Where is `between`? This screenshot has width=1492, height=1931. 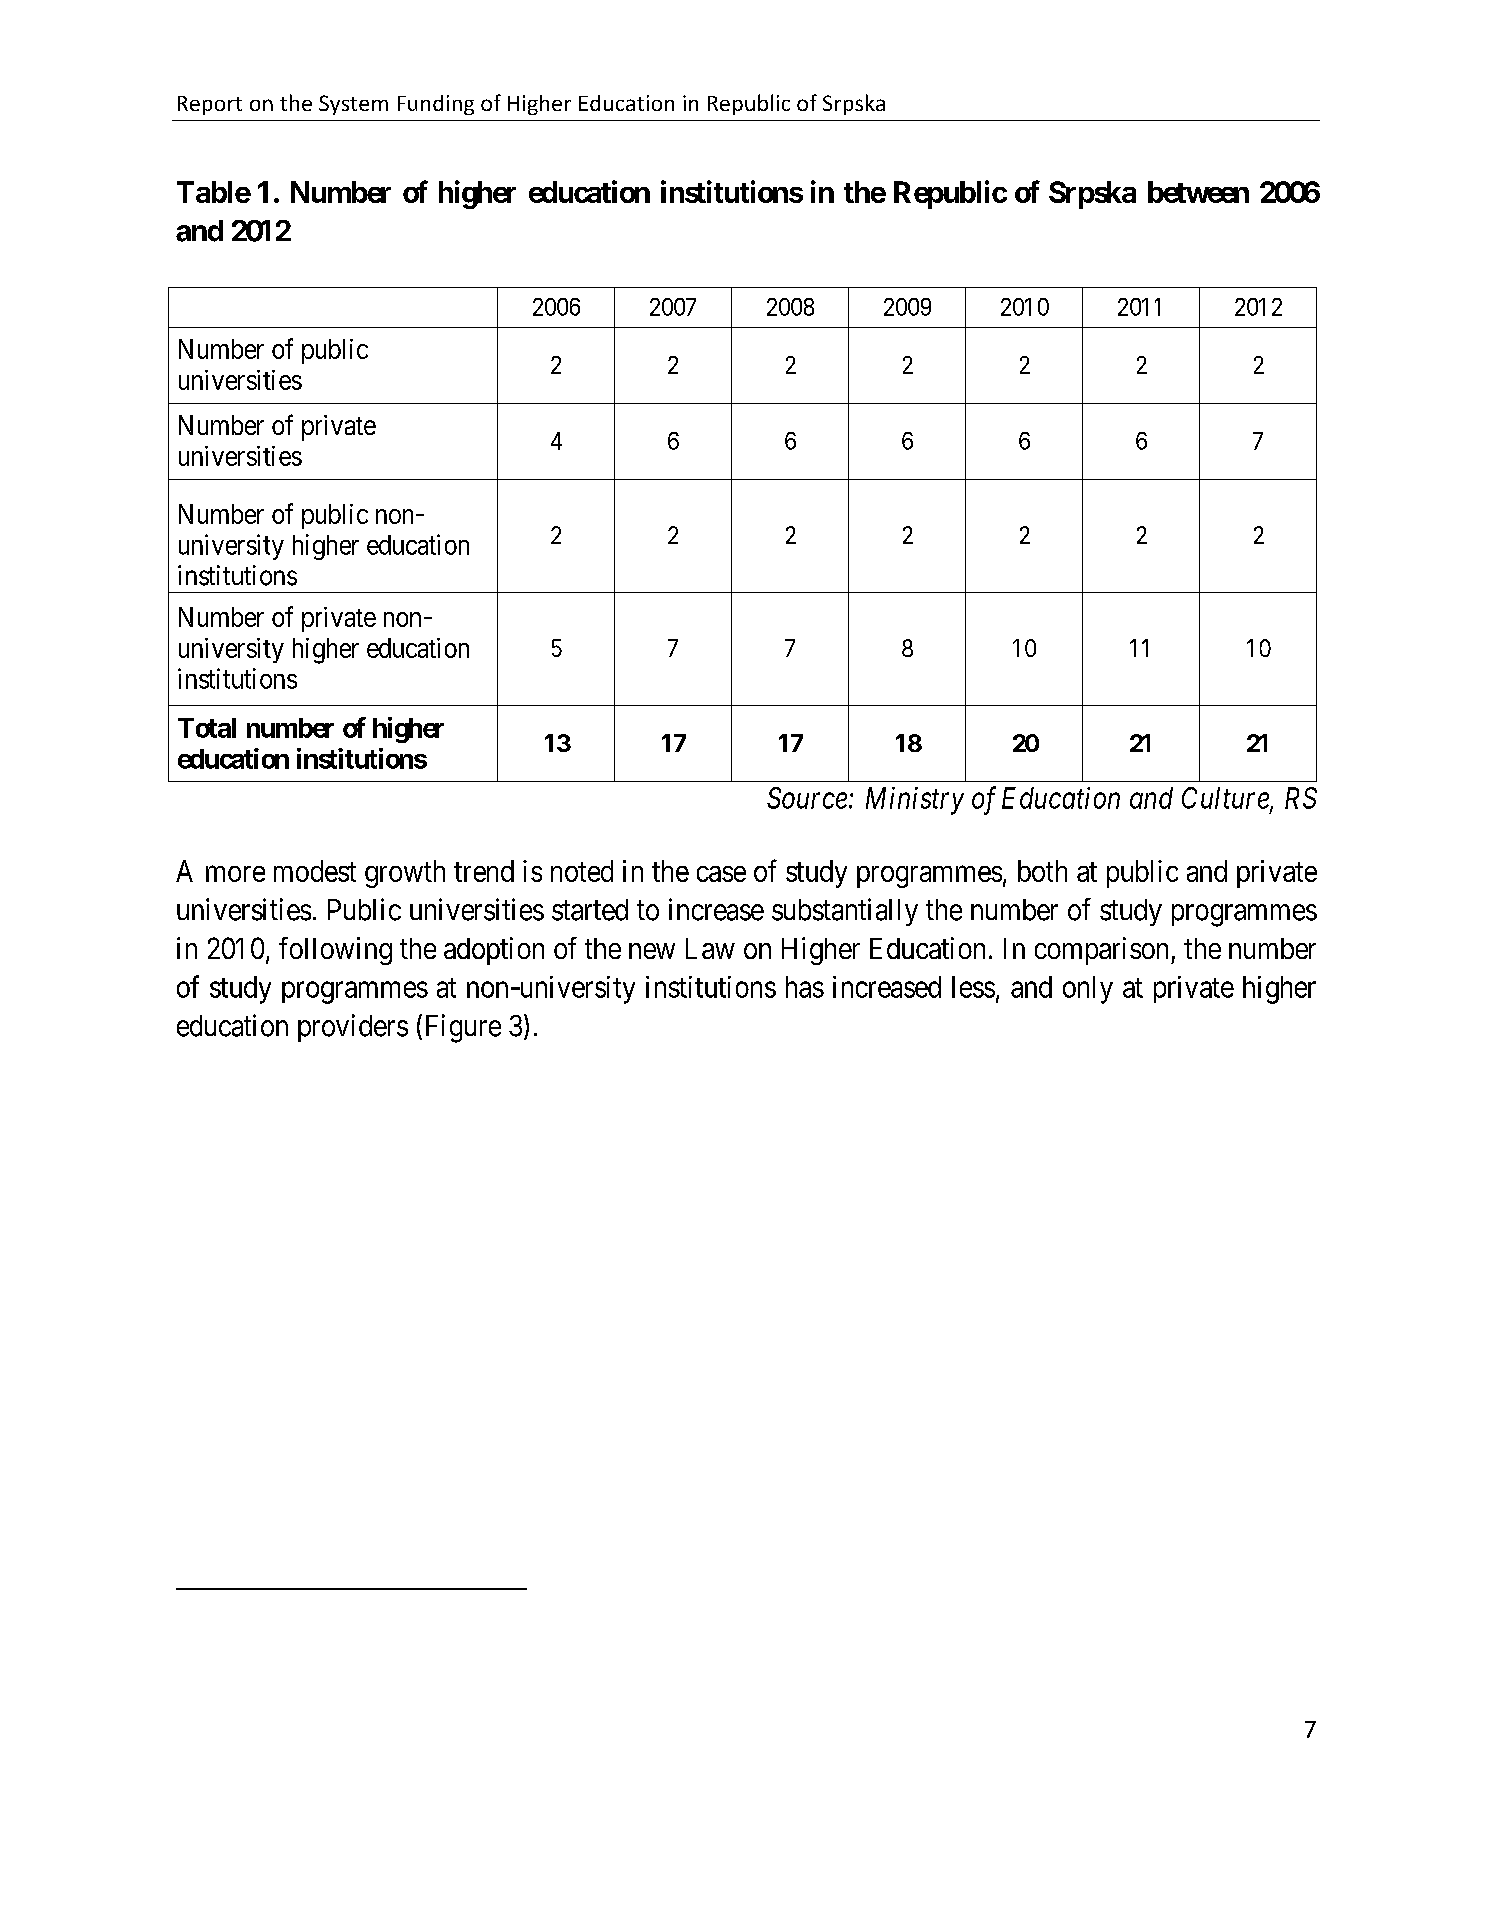 between is located at coordinates (1198, 192).
